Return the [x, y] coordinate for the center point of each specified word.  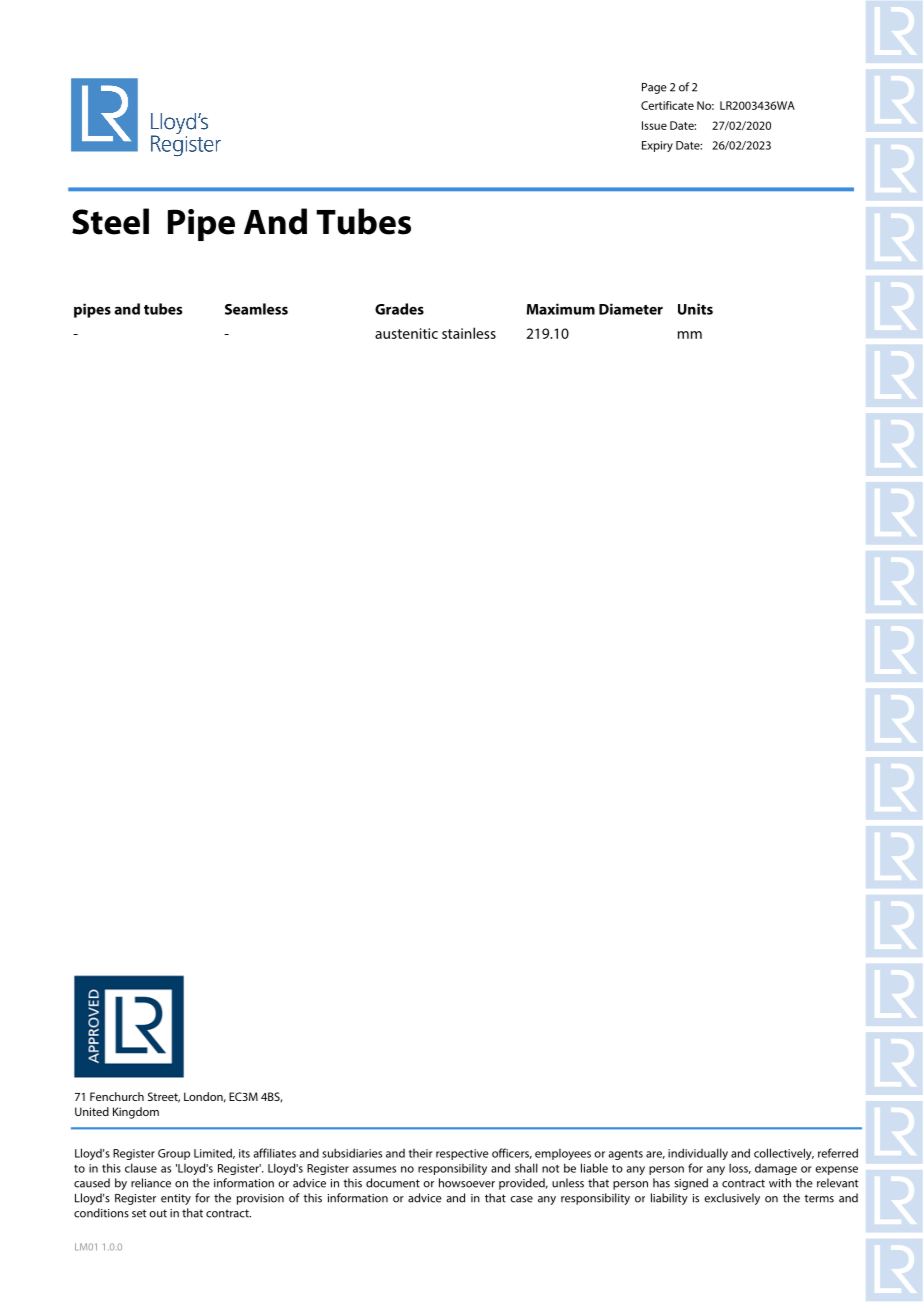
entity [176, 1199]
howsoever [467, 1183]
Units [695, 309]
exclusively [732, 1199]
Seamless [256, 309]
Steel [110, 221]
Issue [654, 125]
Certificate [667, 105]
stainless [469, 333]
